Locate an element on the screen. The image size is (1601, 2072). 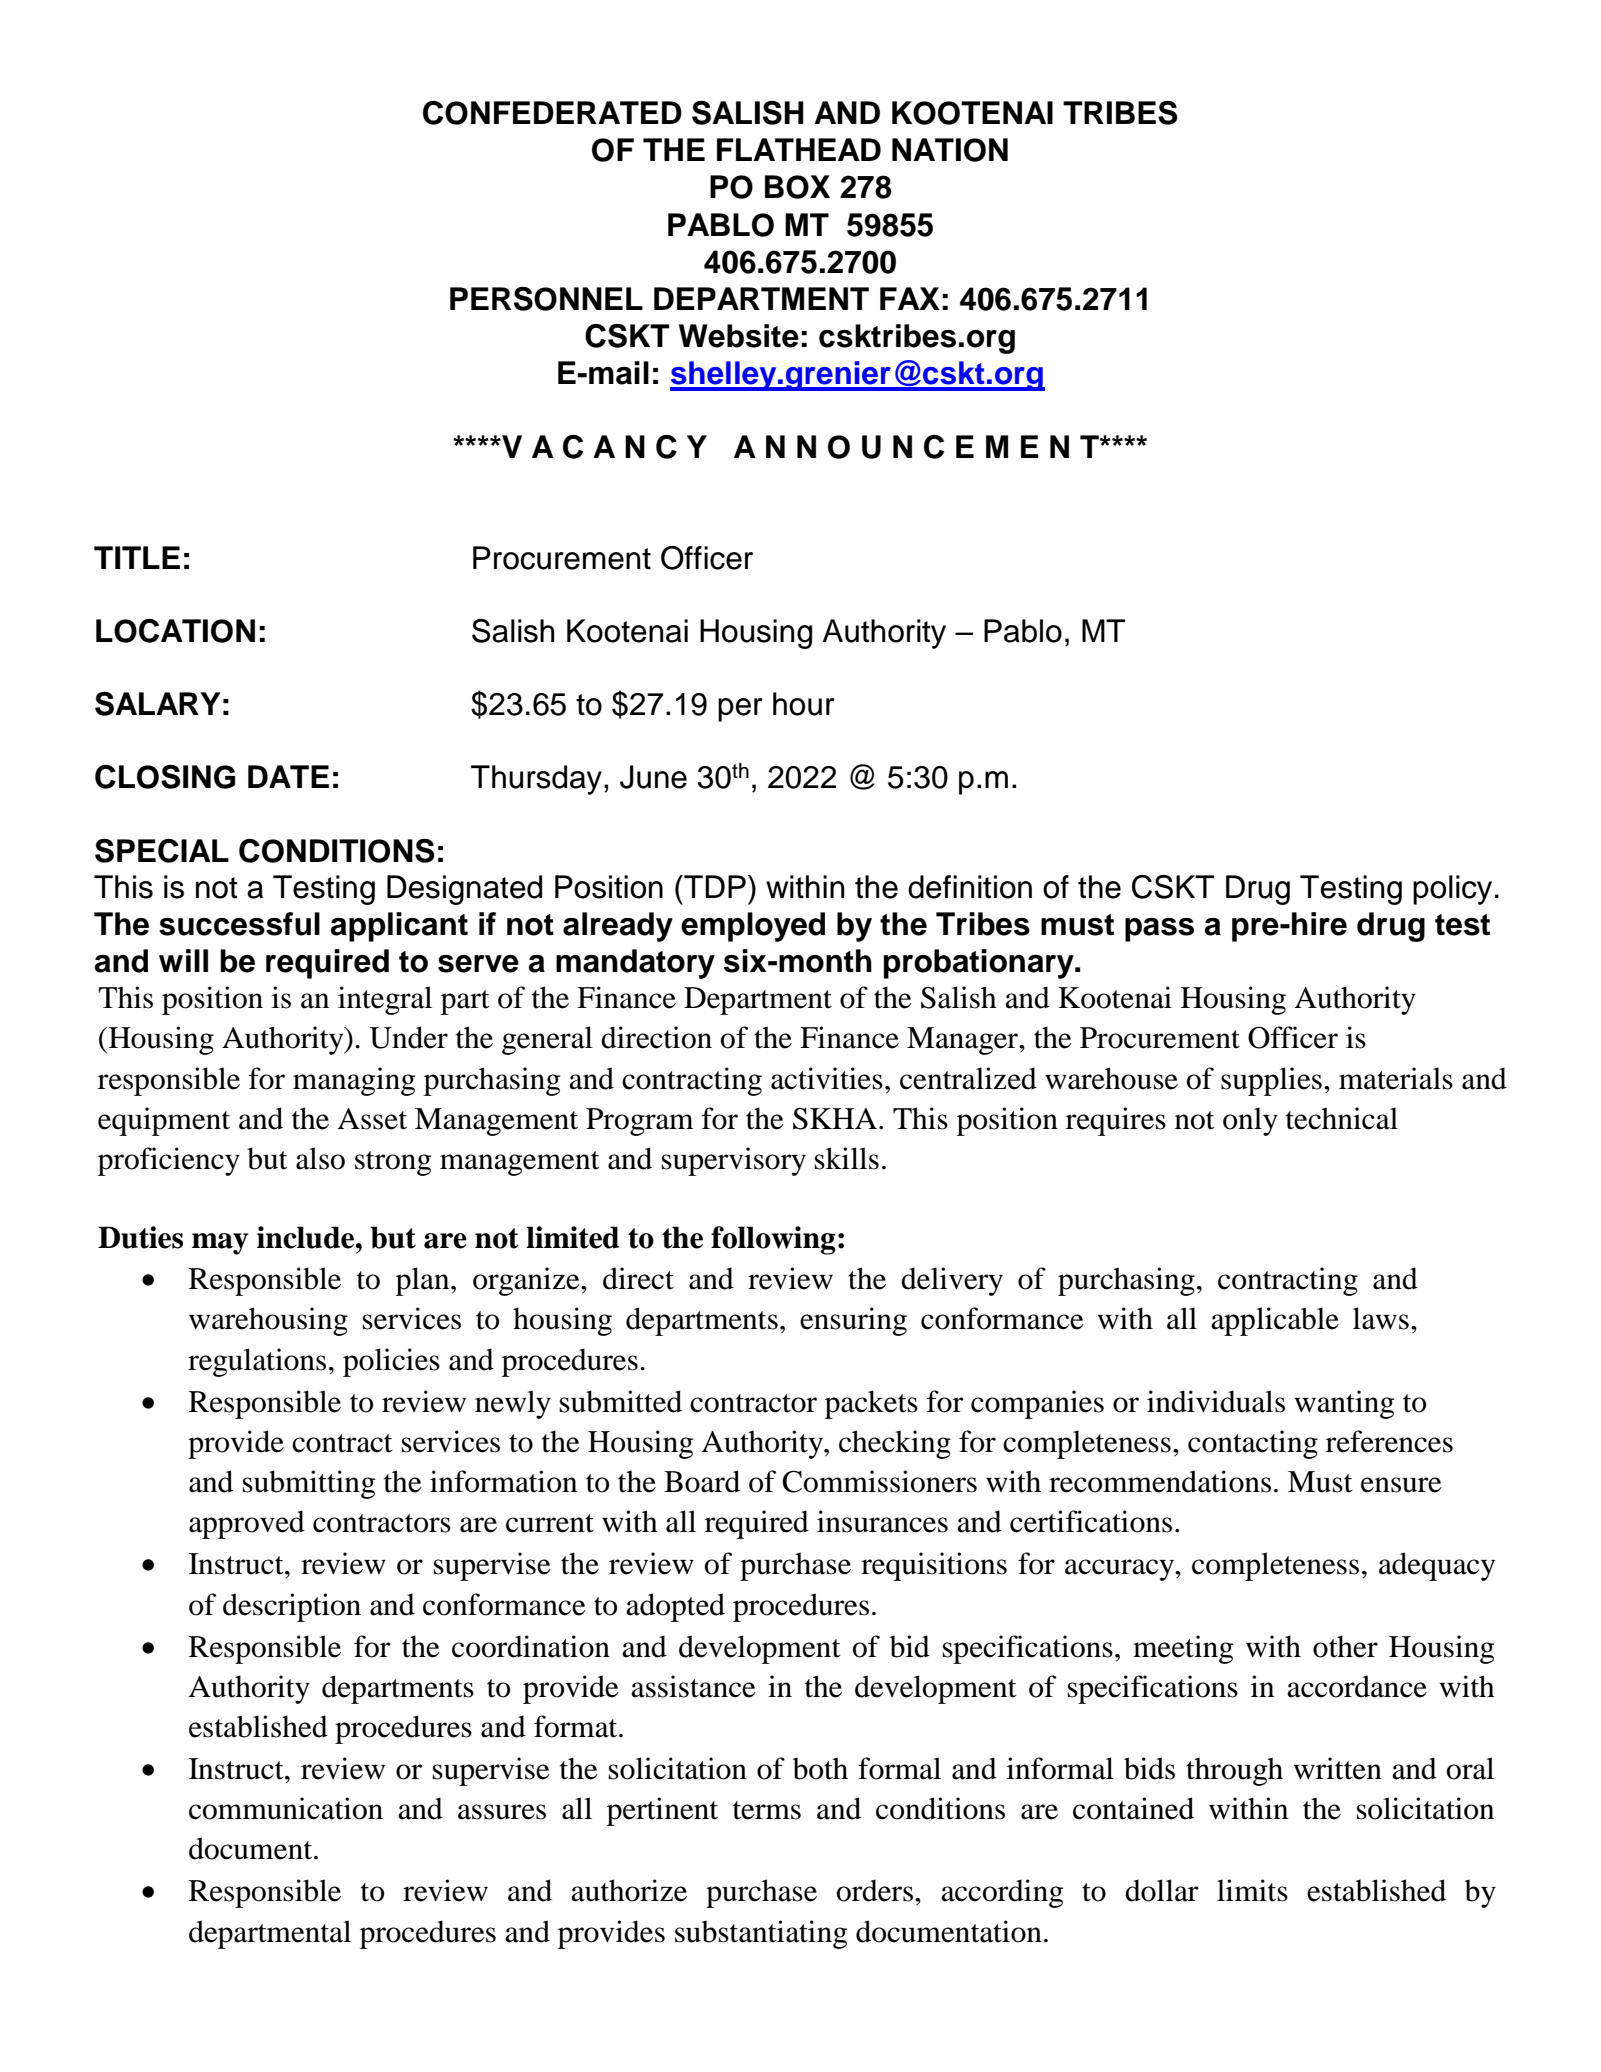
supplies is located at coordinates (1271, 1081).
